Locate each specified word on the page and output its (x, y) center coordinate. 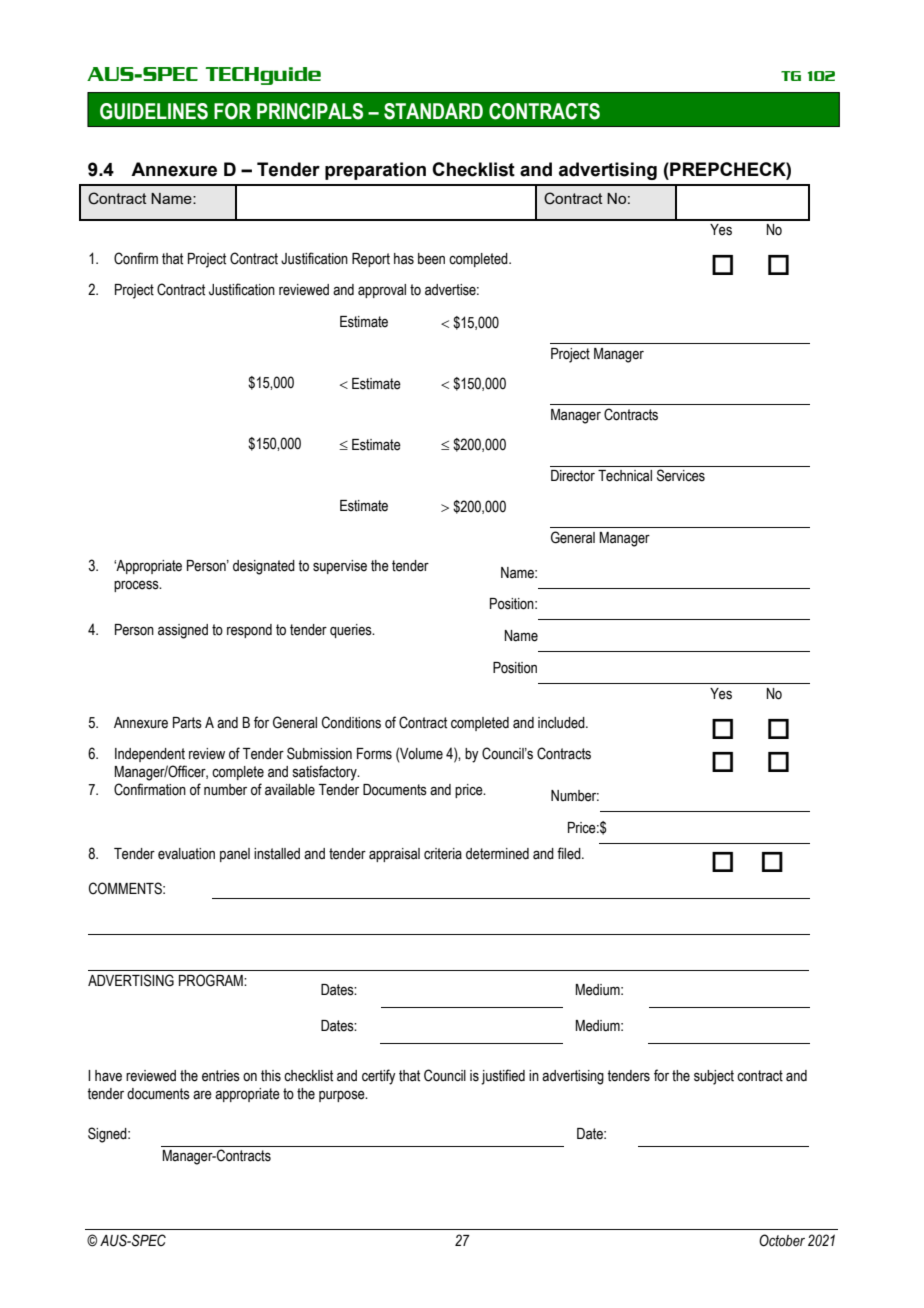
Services (681, 475)
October (782, 1240)
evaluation (186, 854)
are (202, 1095)
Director (573, 476)
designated (264, 567)
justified (503, 1077)
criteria (443, 854)
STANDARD (433, 111)
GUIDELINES (154, 111)
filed (570, 853)
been (431, 259)
